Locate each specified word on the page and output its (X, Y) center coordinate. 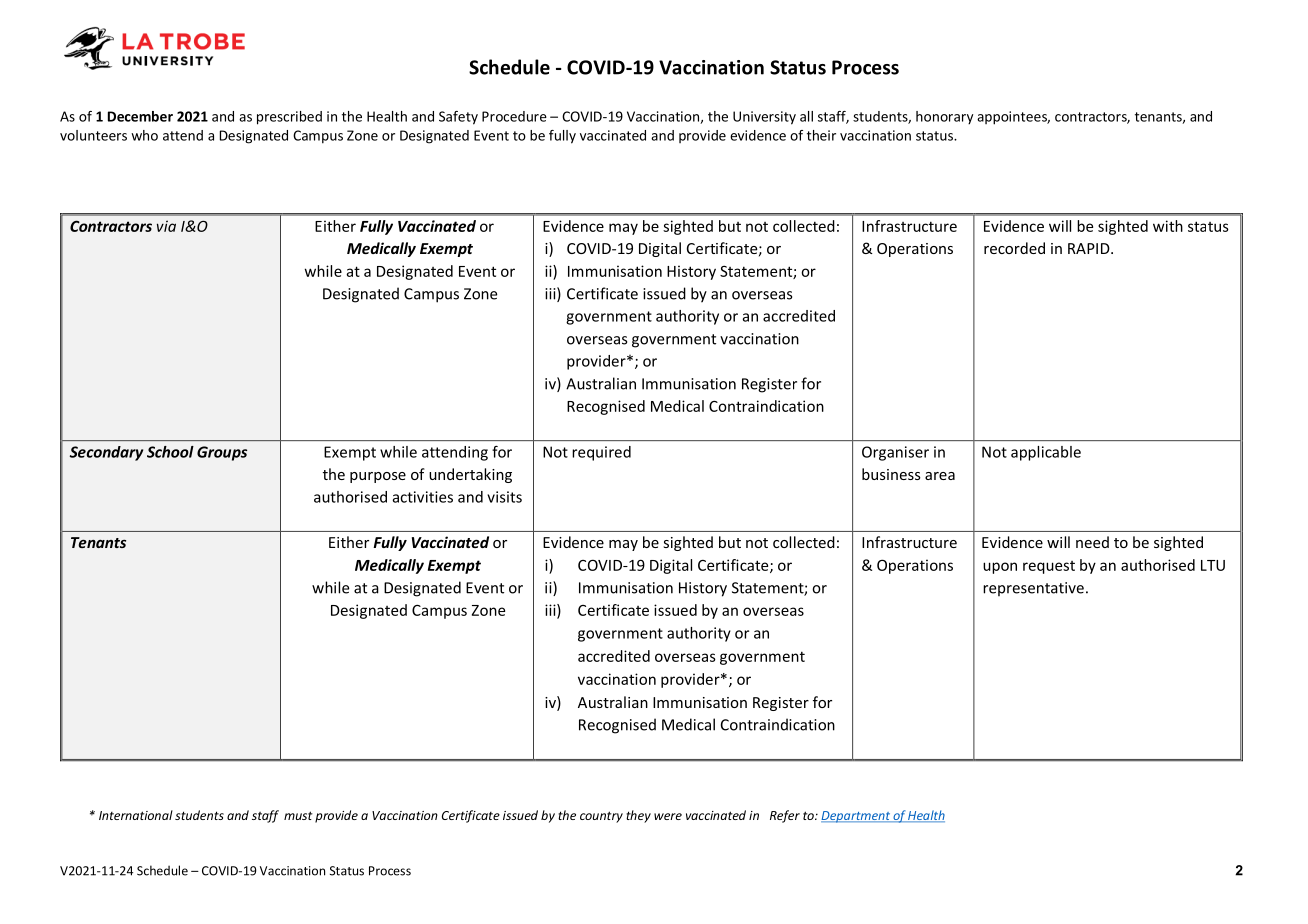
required (601, 453)
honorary (944, 118)
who (144, 135)
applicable (1046, 453)
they (638, 816)
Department (856, 817)
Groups (222, 453)
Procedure (514, 116)
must (298, 815)
